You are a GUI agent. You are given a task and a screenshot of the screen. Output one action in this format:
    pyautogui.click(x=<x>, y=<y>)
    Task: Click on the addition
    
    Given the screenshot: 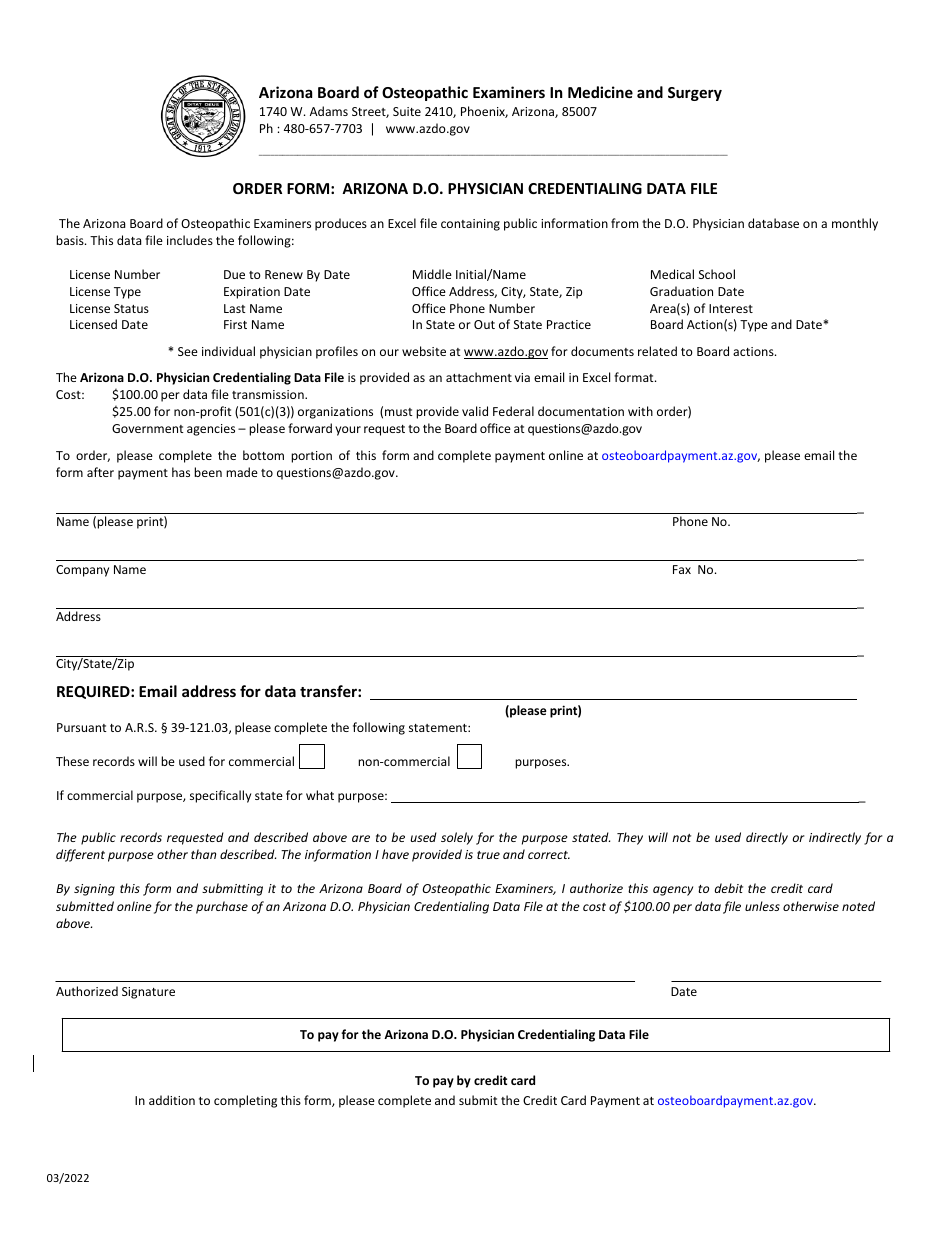 What is the action you would take?
    pyautogui.click(x=172, y=1100)
